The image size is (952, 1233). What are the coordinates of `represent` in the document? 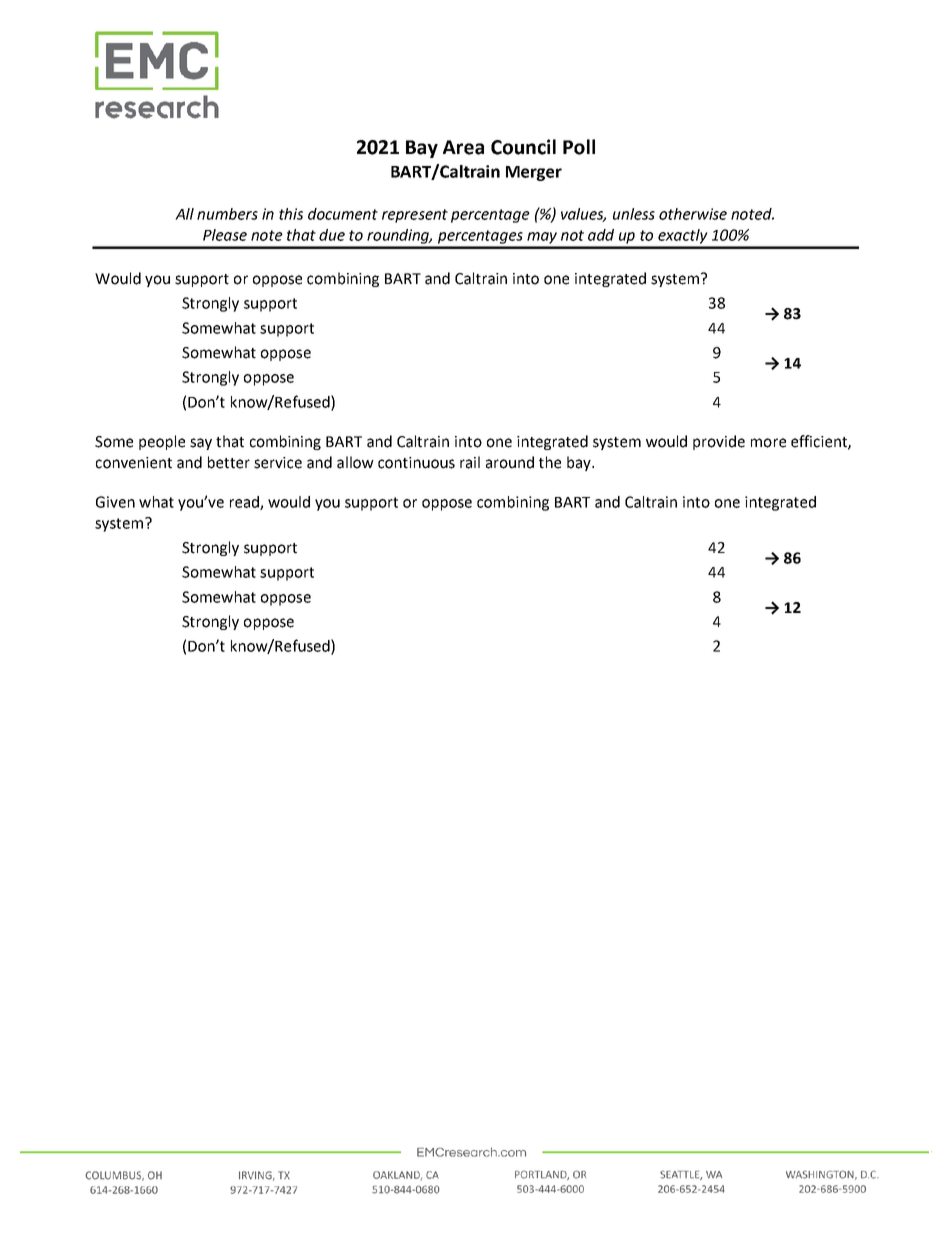 It's located at (415, 216).
